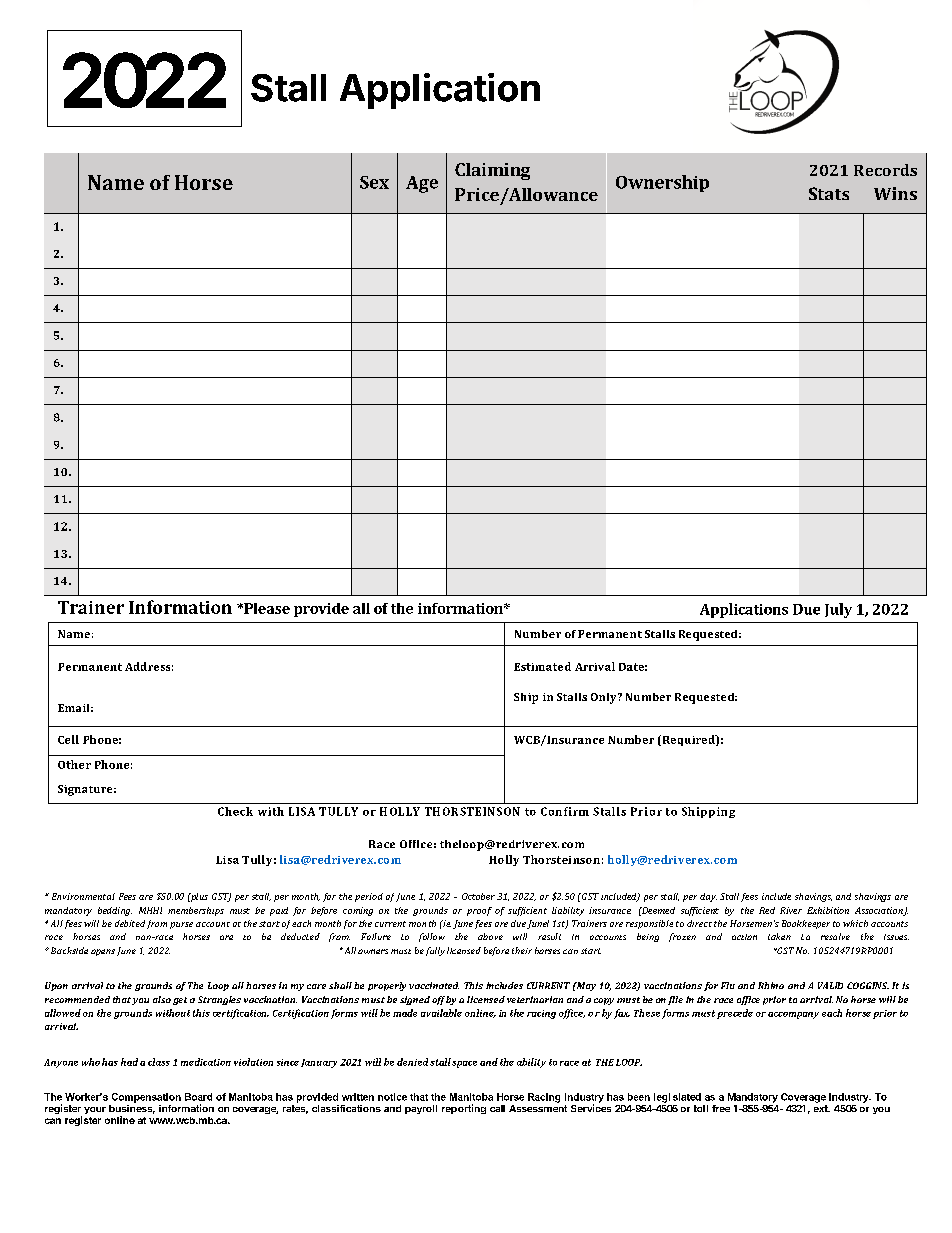 This screenshot has width=952, height=1233. What do you see at coordinates (464, 1064) in the screenshot?
I see `space` at bounding box center [464, 1064].
